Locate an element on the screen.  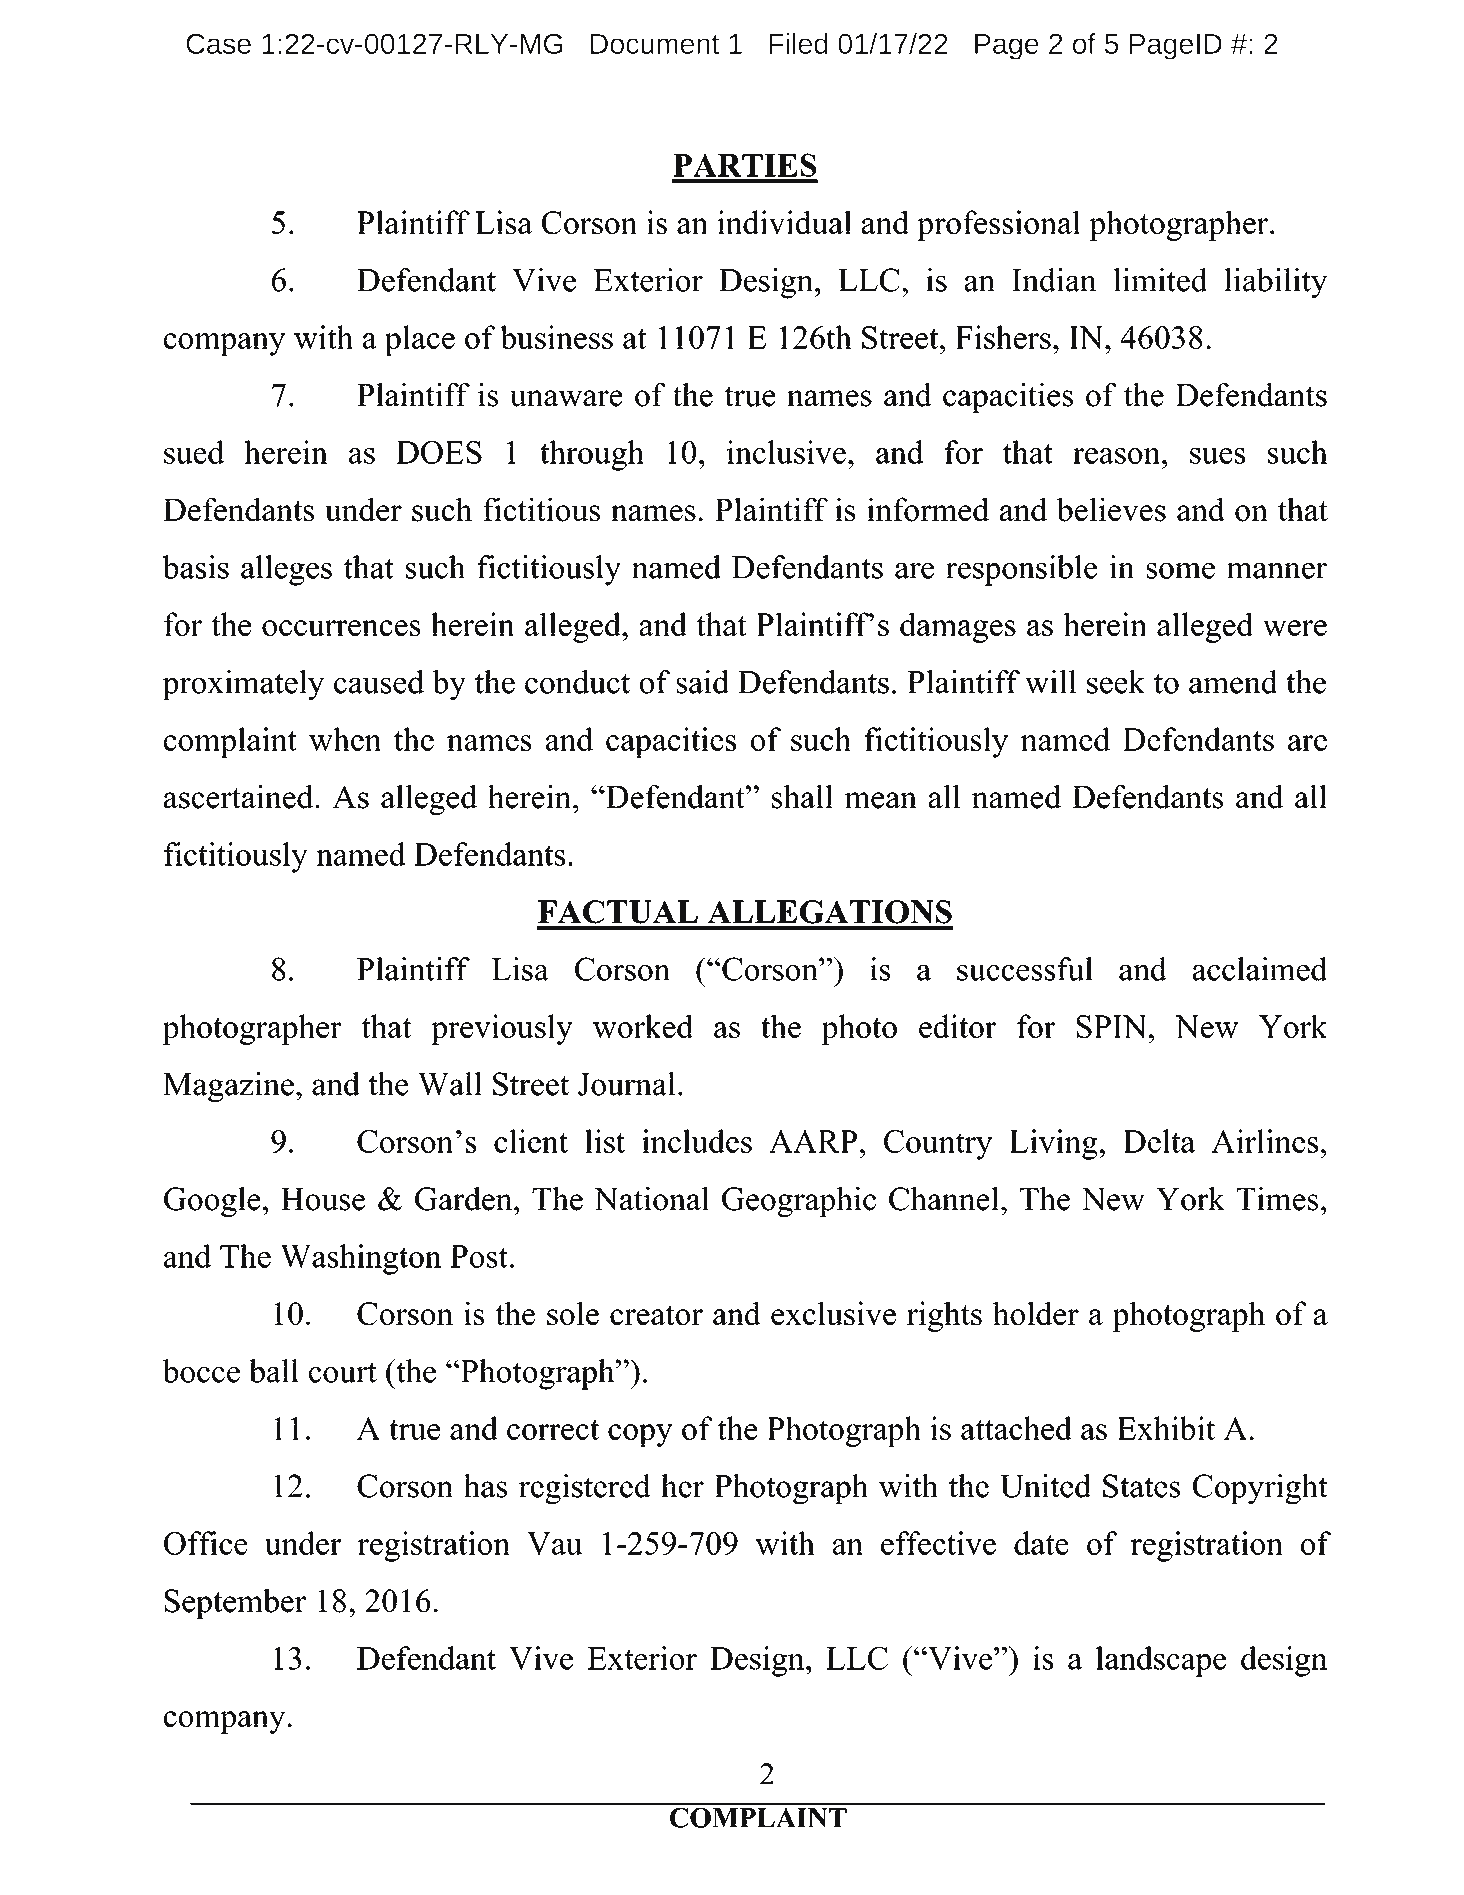
Filed is located at coordinates (798, 43).
